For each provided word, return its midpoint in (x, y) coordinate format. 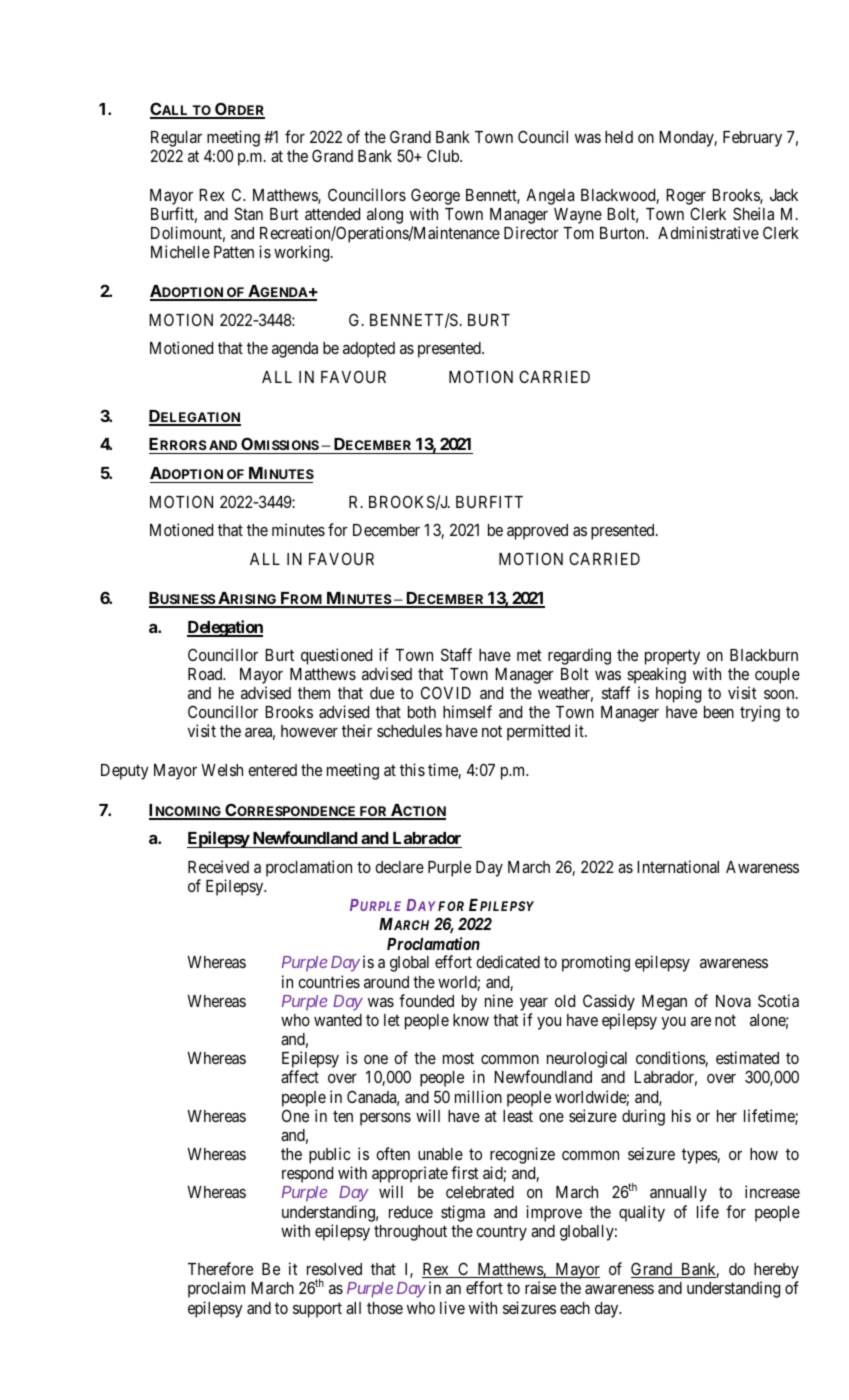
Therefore (220, 1268)
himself (467, 711)
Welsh (222, 770)
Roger (686, 197)
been (719, 712)
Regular (176, 140)
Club (444, 155)
